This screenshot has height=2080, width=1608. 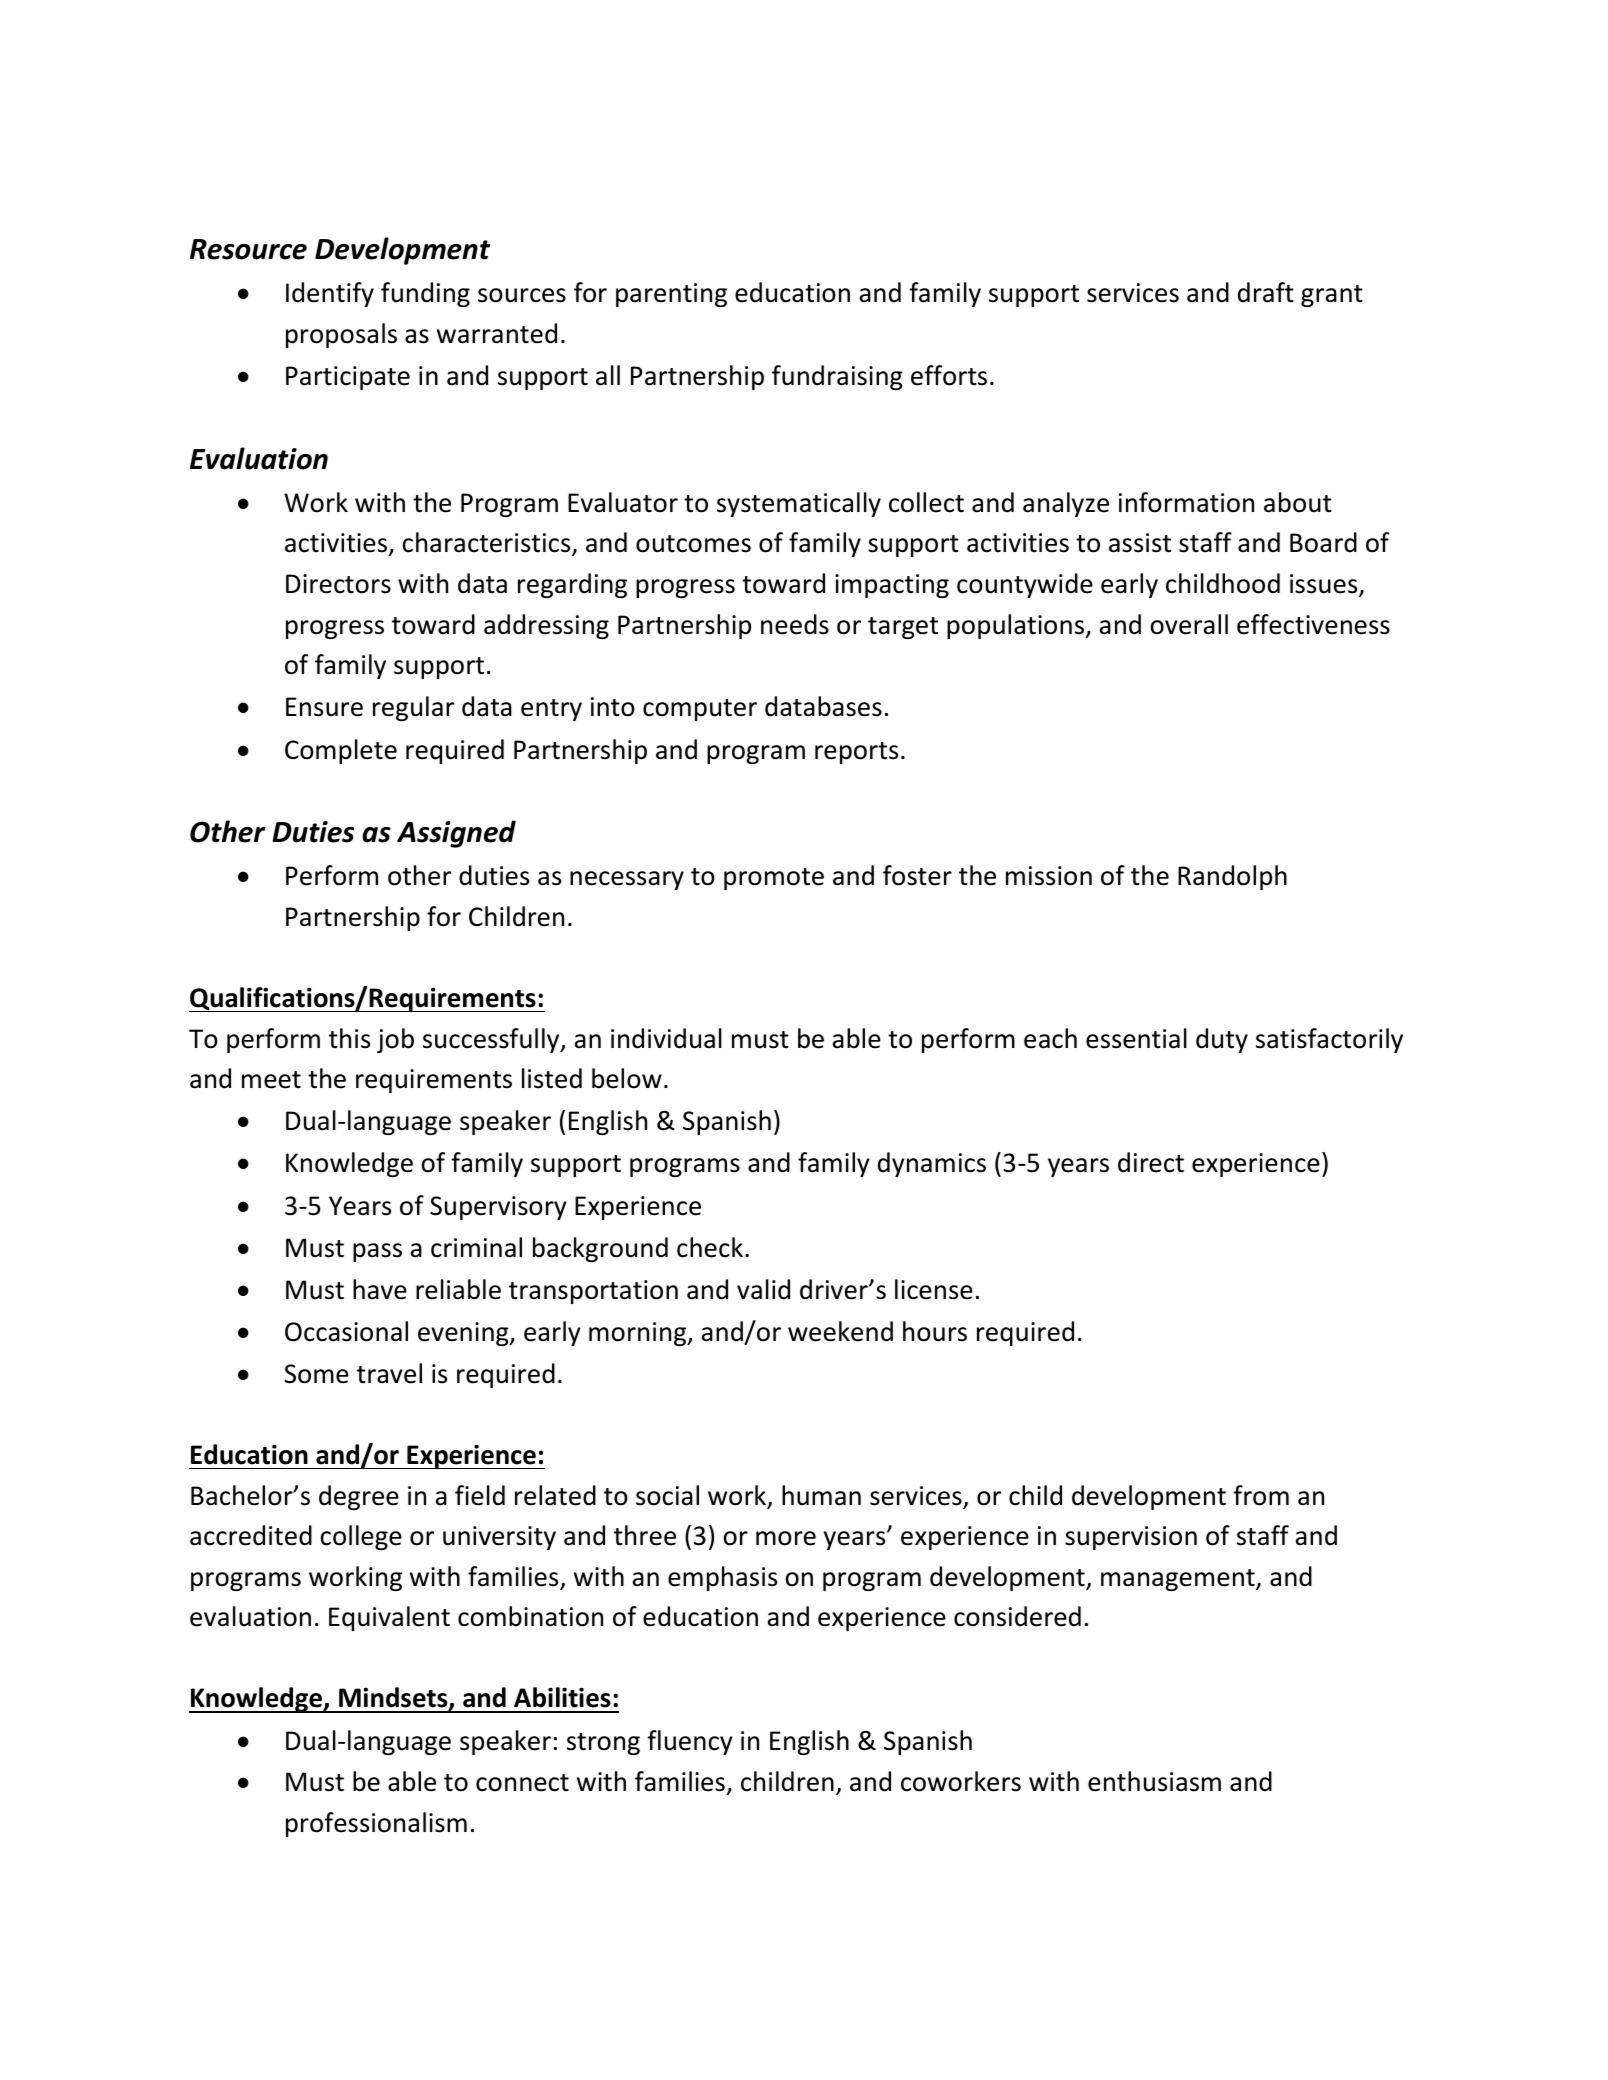 What do you see at coordinates (376, 1824) in the screenshot?
I see `professionalism` at bounding box center [376, 1824].
